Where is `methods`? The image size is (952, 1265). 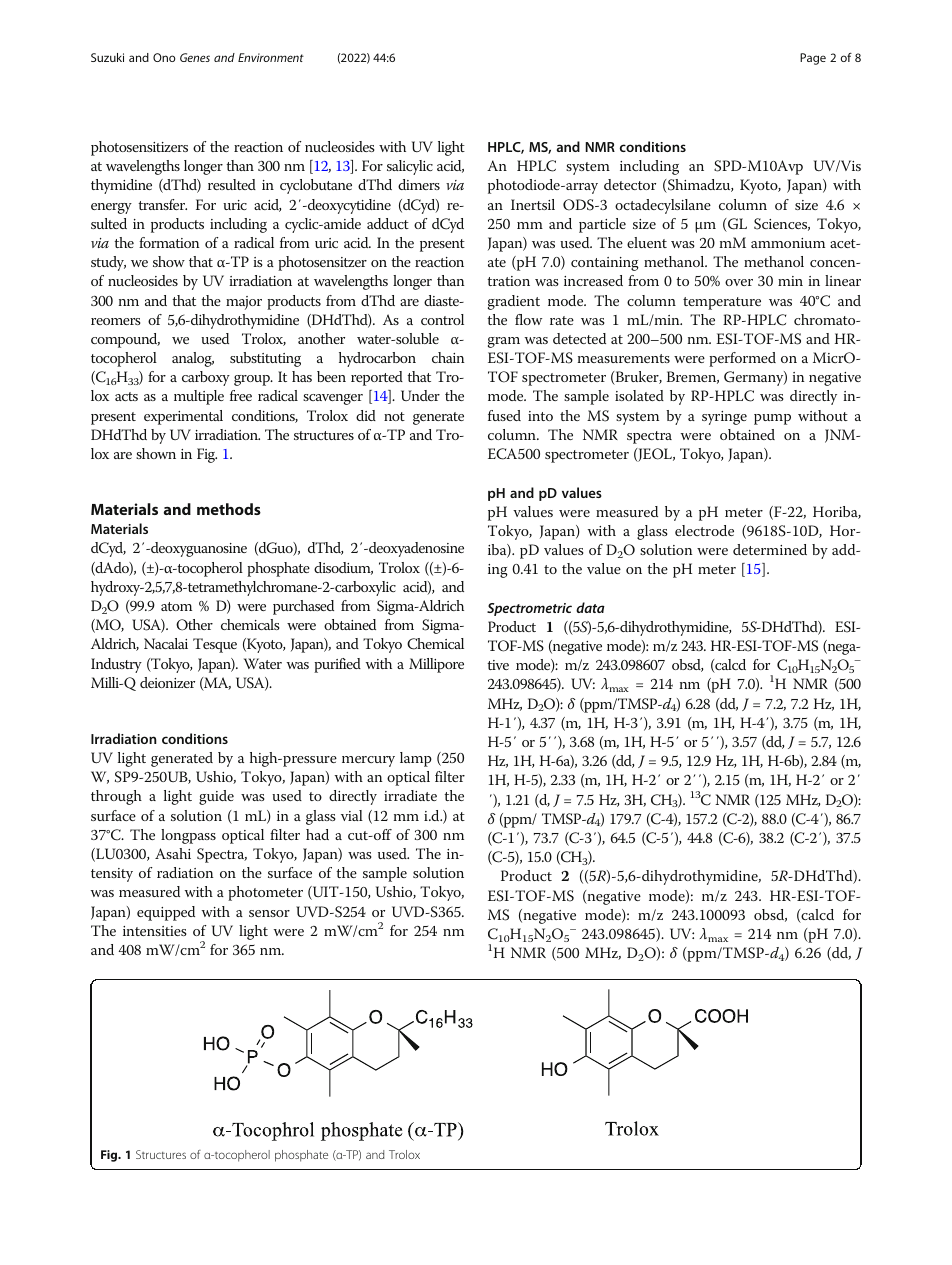 methods is located at coordinates (229, 509).
